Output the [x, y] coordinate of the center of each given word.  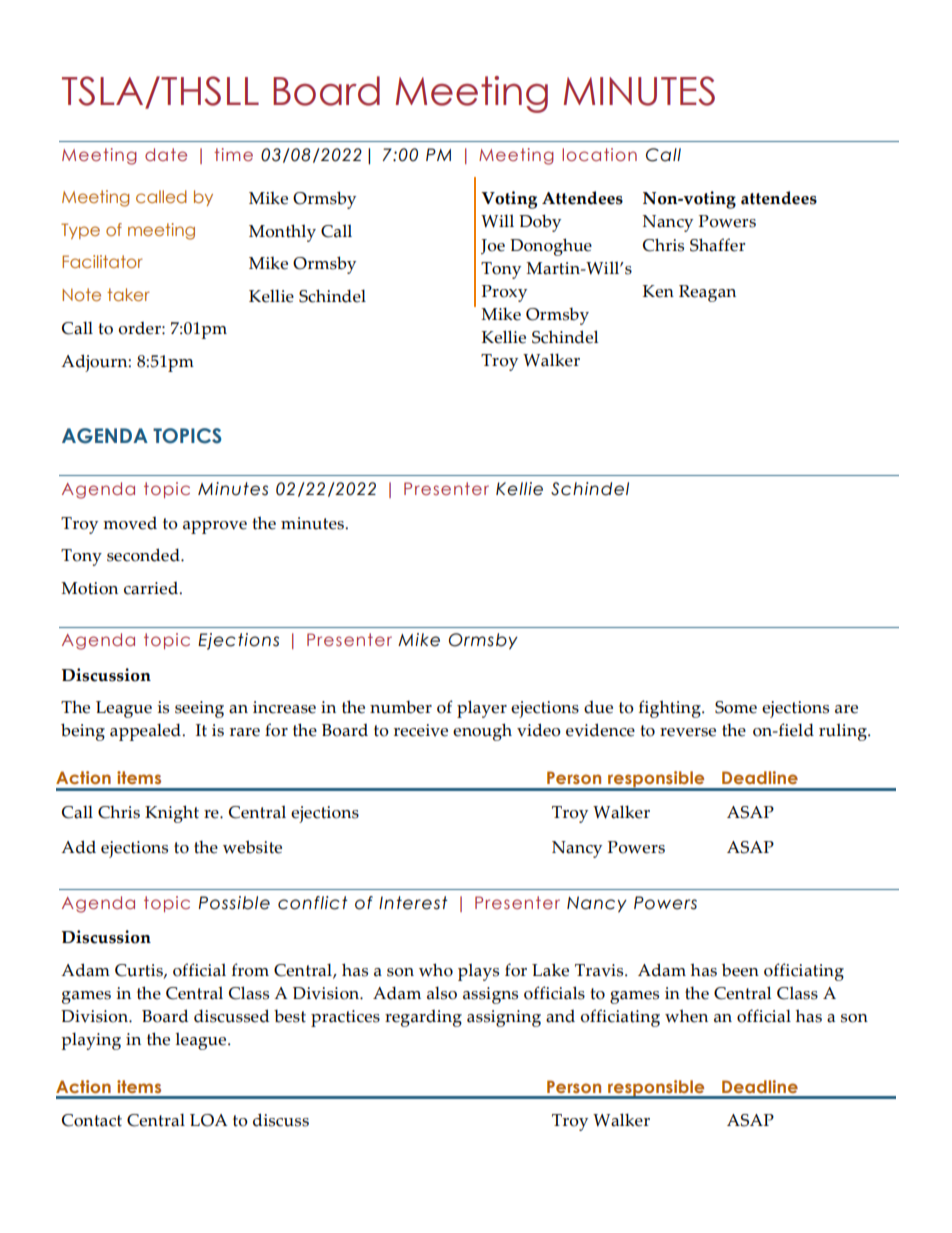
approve [215, 527]
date [166, 154]
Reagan [707, 293]
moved [130, 523]
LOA [208, 1120]
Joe [493, 246]
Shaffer [717, 245]
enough [482, 732]
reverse [688, 732]
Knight [172, 814]
